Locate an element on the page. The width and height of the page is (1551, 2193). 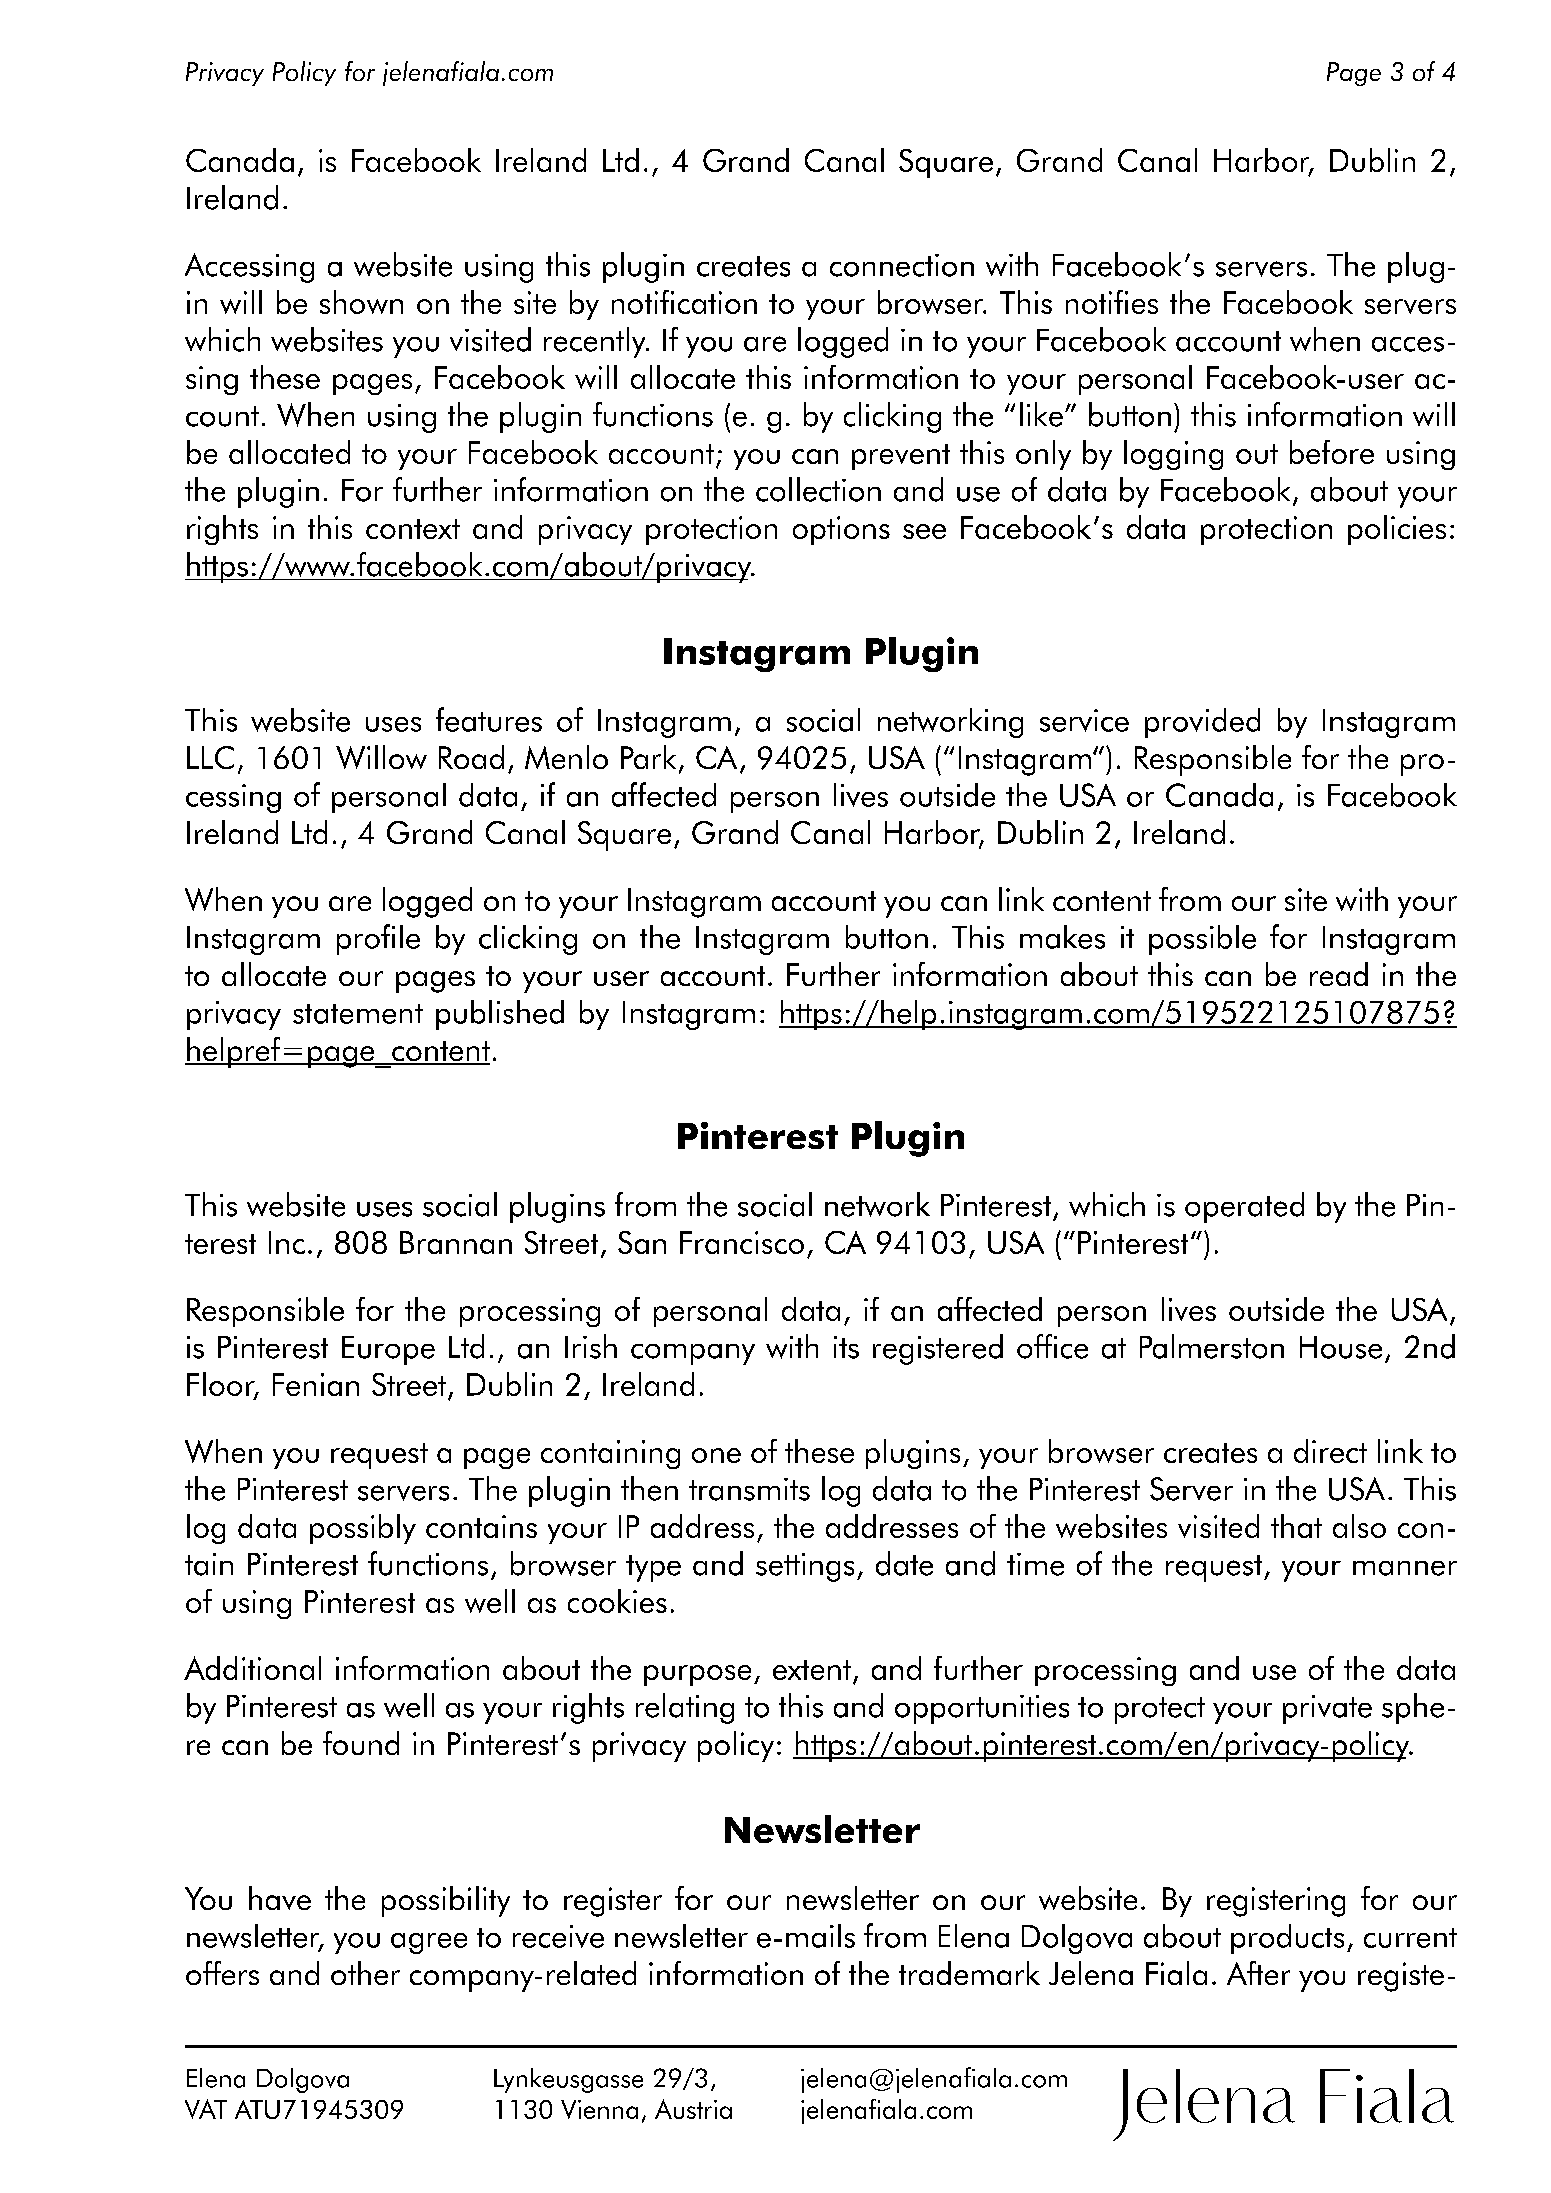
notifies is located at coordinates (1112, 302).
